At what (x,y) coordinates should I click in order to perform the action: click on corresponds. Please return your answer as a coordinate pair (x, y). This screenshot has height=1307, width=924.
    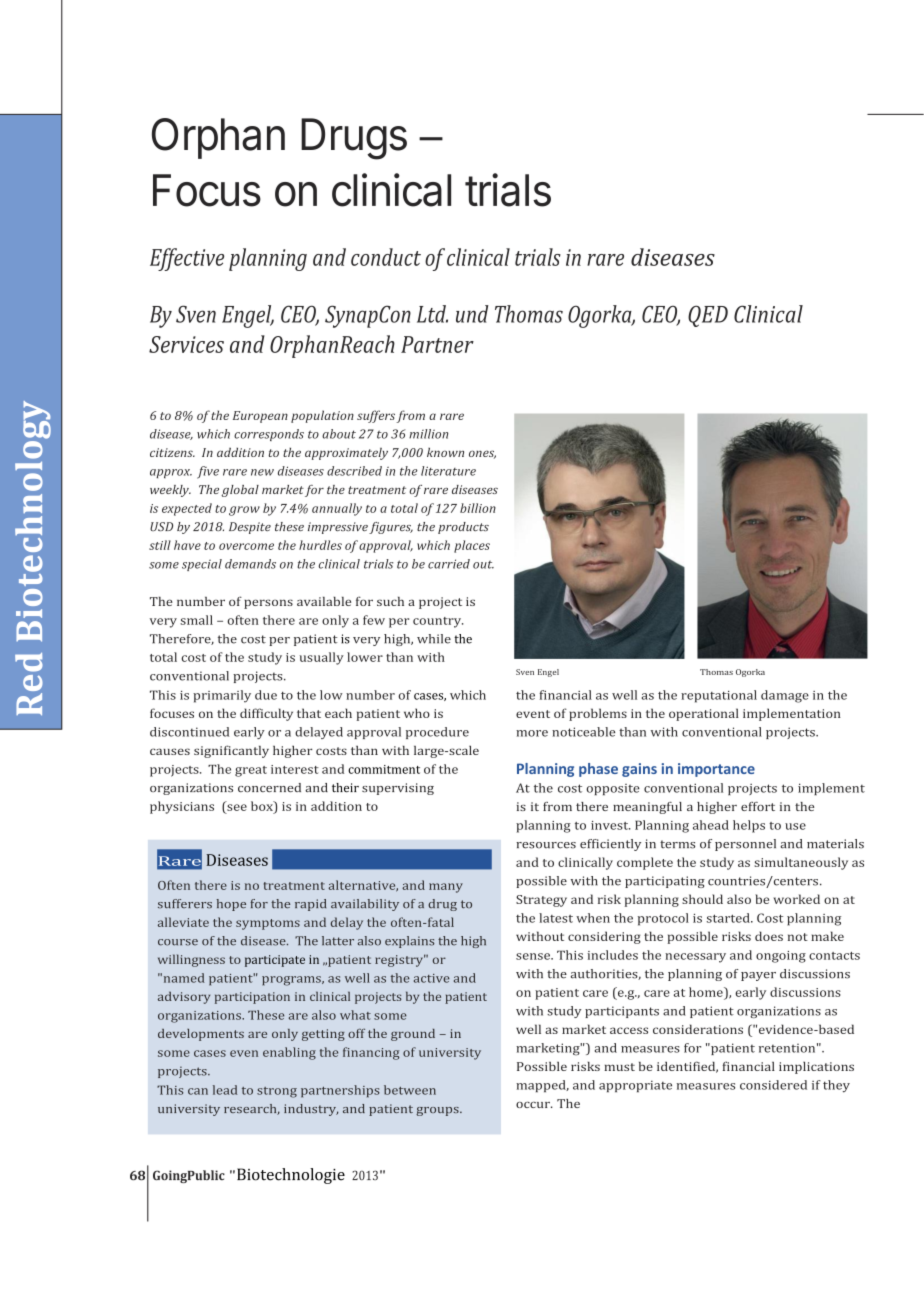
    Looking at the image, I should click on (269, 435).
